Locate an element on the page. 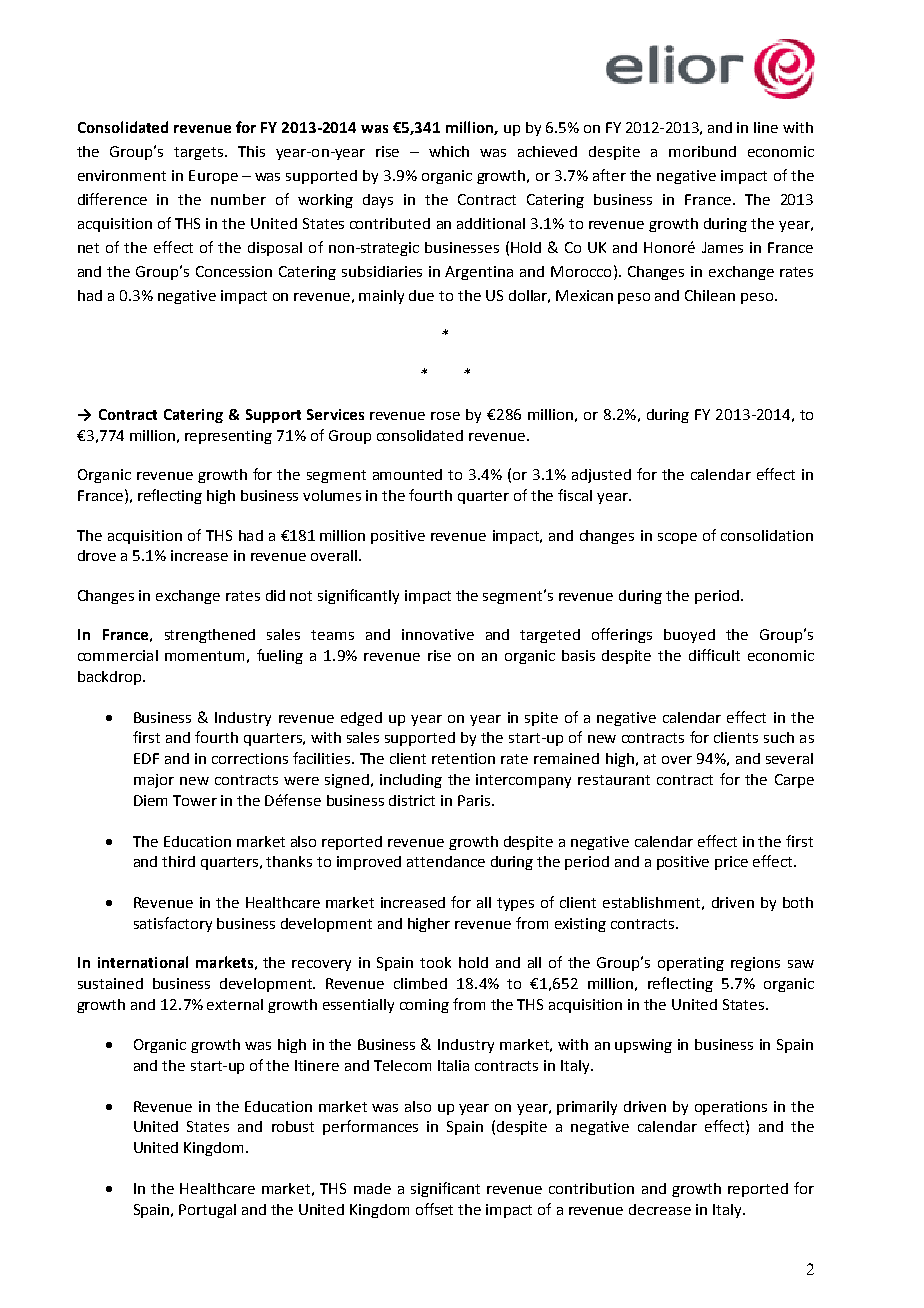 The image size is (924, 1308). innovative is located at coordinates (438, 634).
